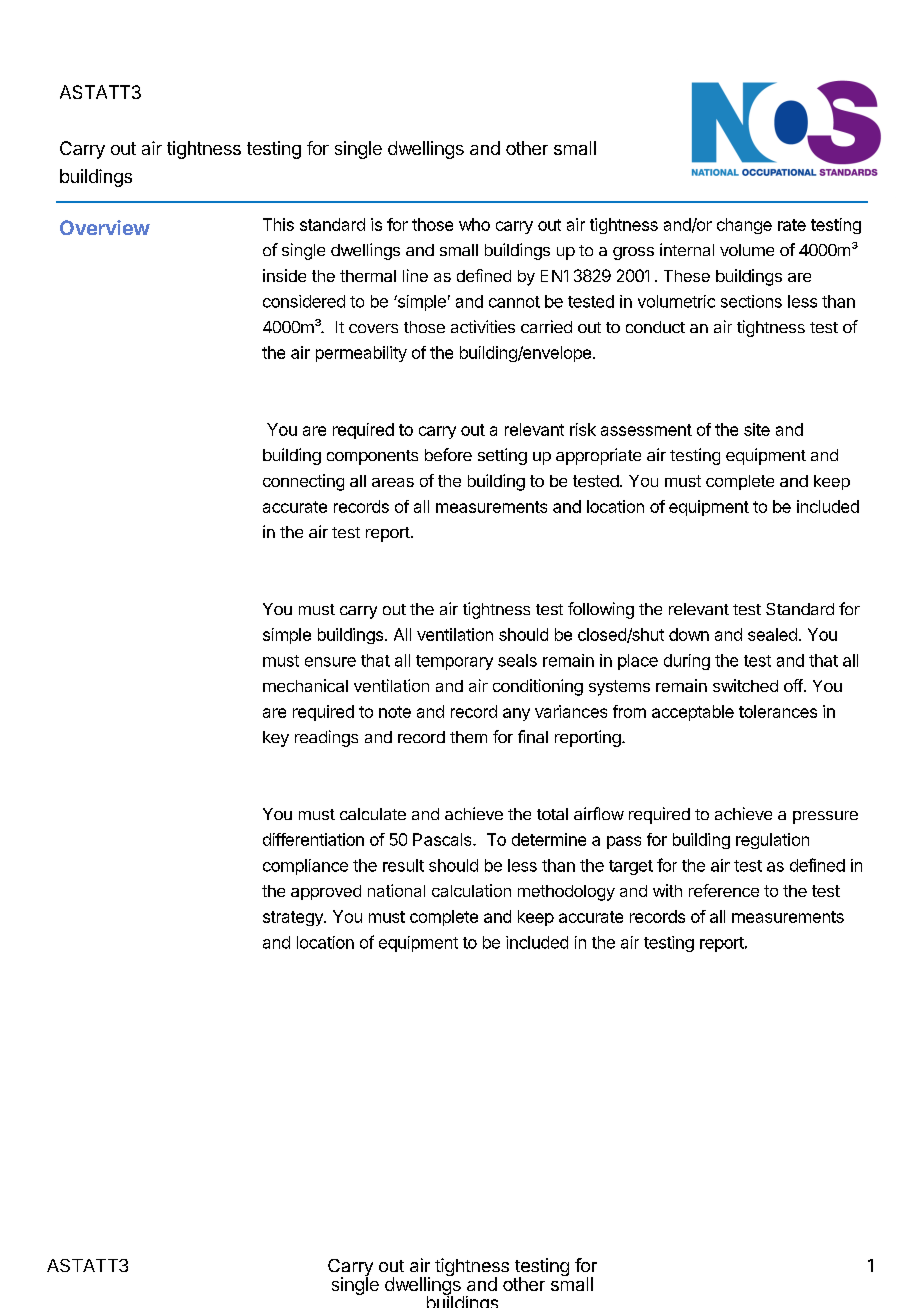  Describe the element at coordinates (744, 226) in the screenshot. I see `change` at that location.
